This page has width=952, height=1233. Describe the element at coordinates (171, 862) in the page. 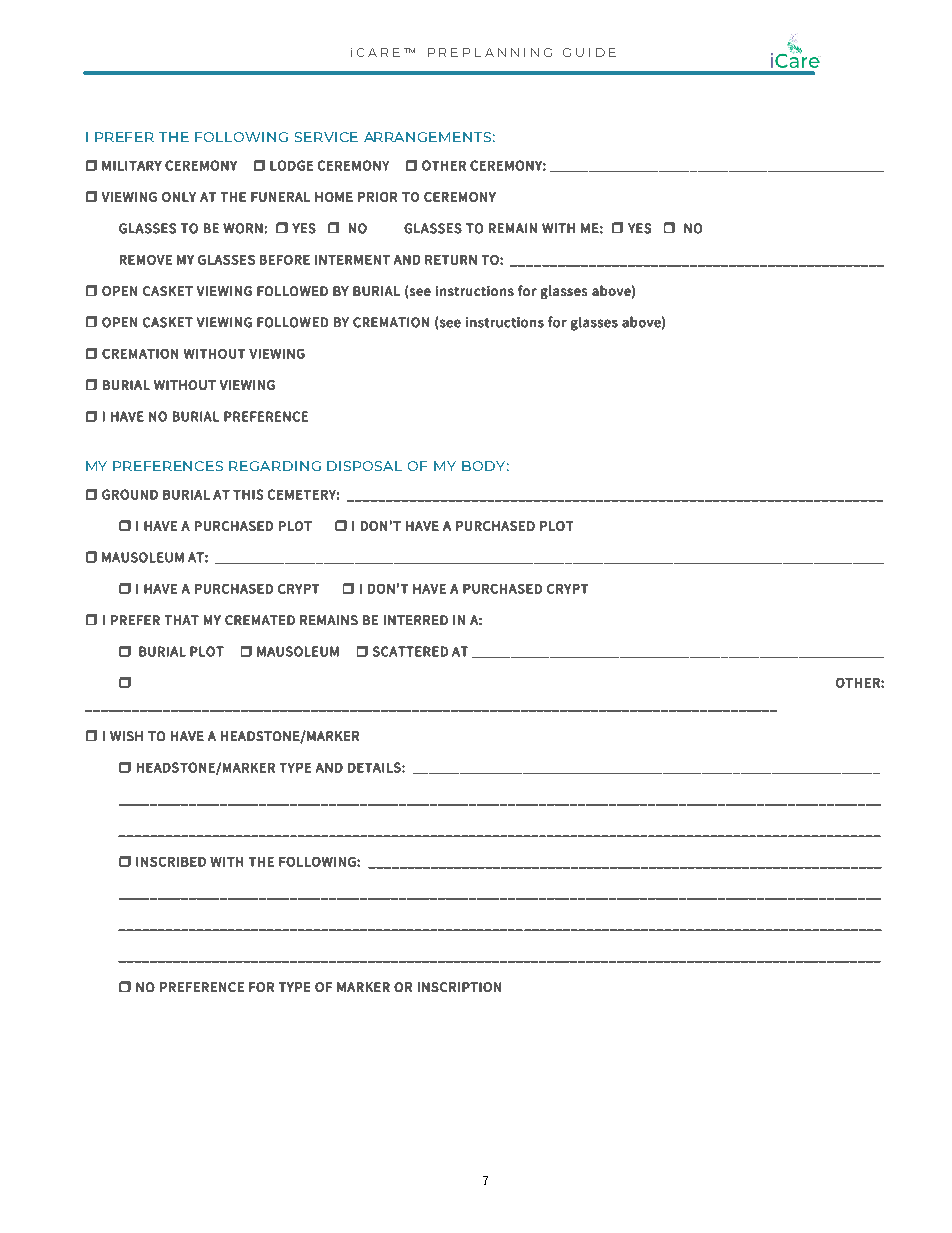

I see `INSCRIBED` at that location.
